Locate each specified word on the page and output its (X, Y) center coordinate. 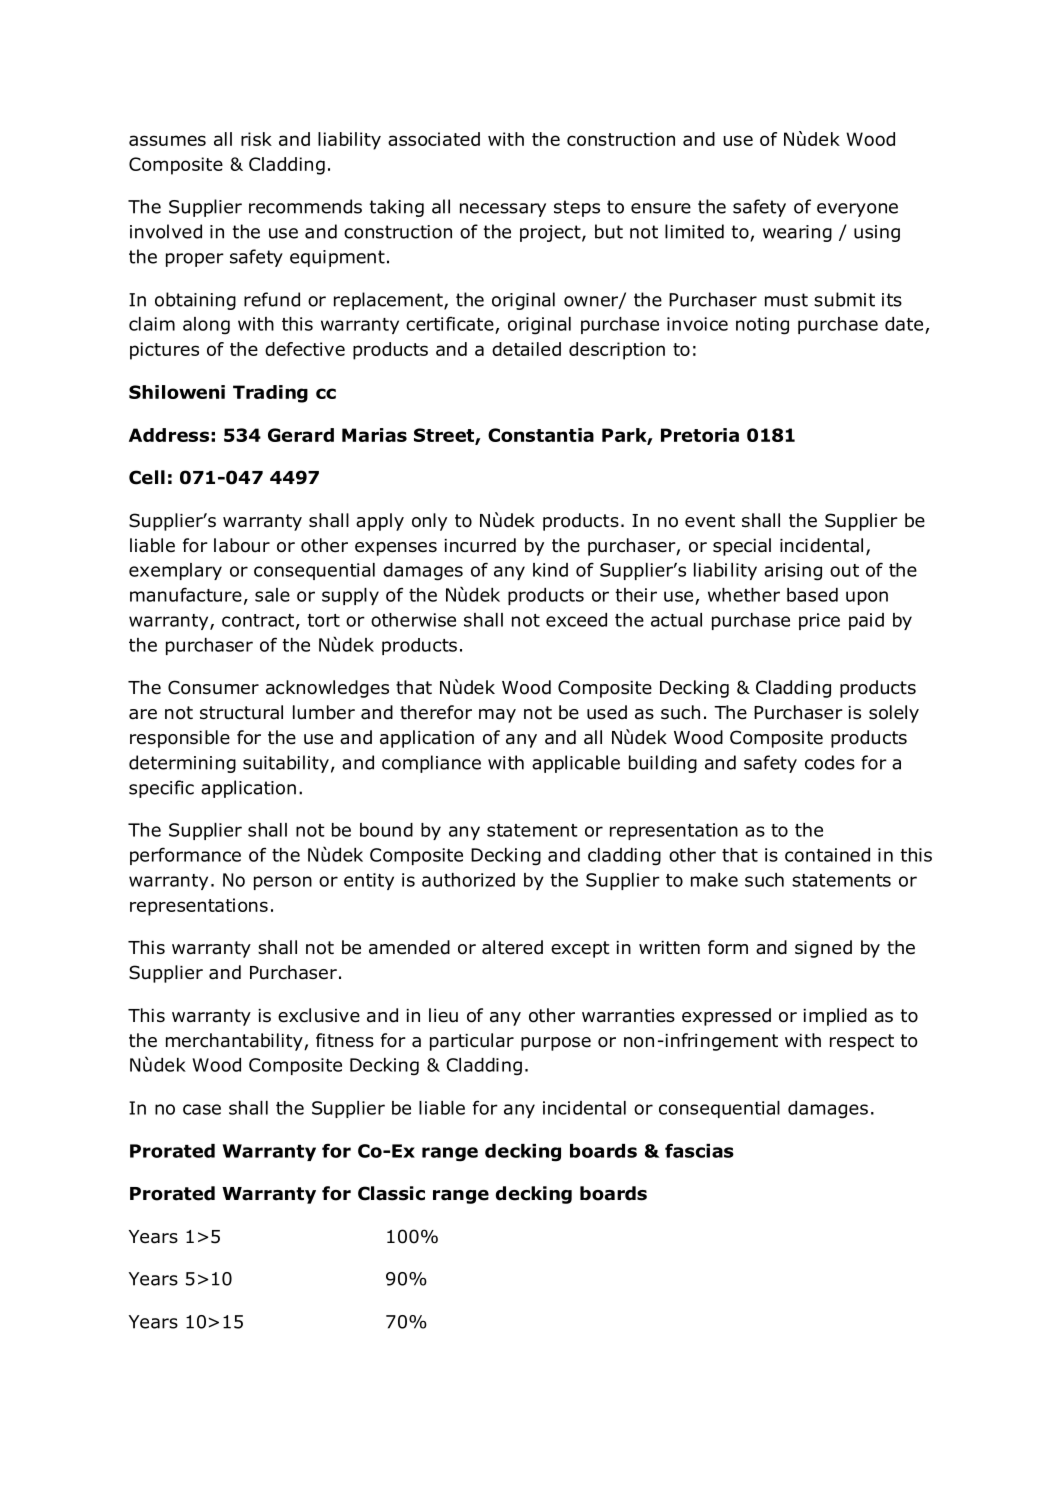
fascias (699, 1150)
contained (827, 855)
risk (256, 139)
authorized (468, 880)
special (742, 547)
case (202, 1109)
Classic (391, 1193)
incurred (480, 545)
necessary (503, 210)
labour (242, 545)
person (283, 883)
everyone (857, 210)
